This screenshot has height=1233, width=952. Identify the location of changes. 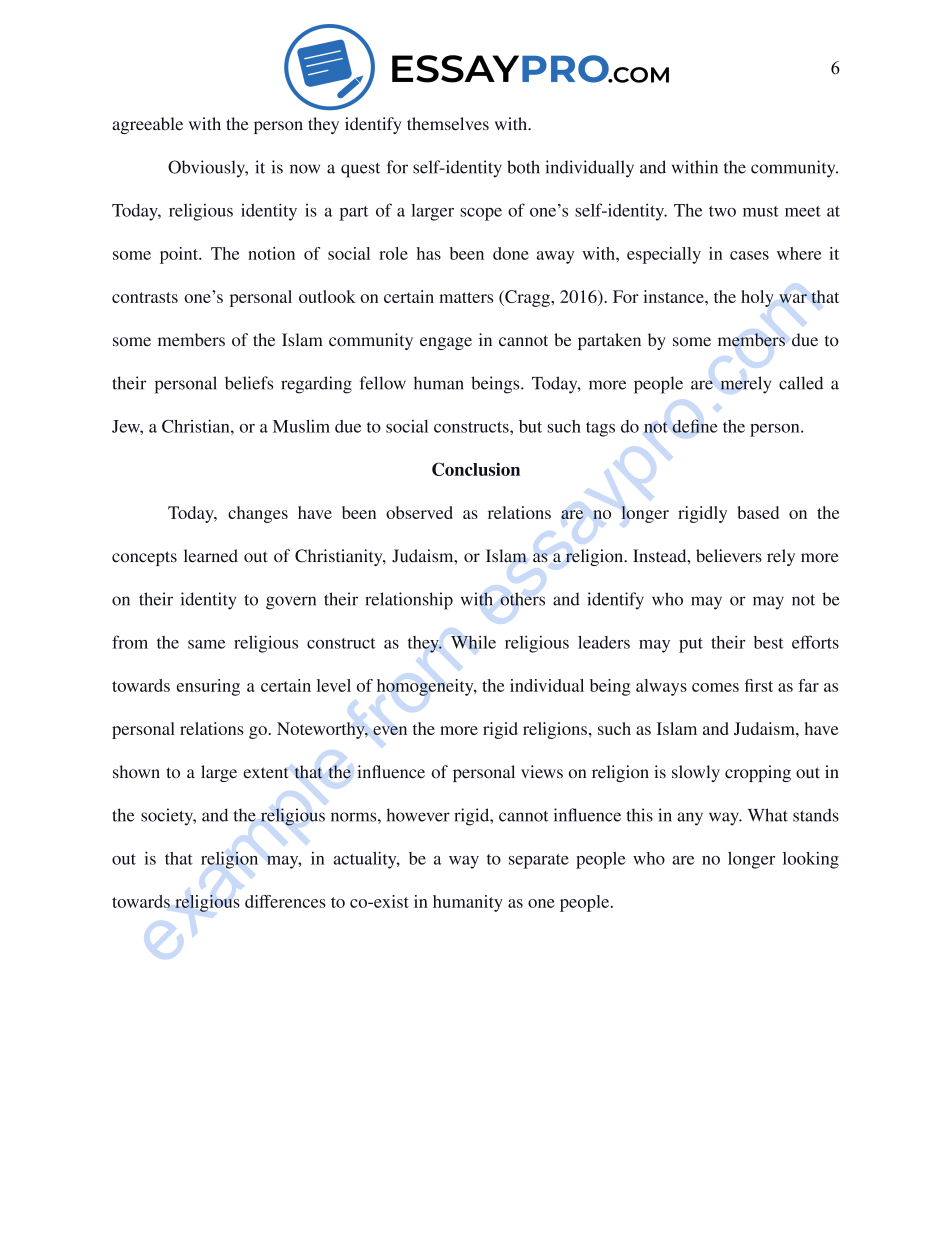
(258, 514).
